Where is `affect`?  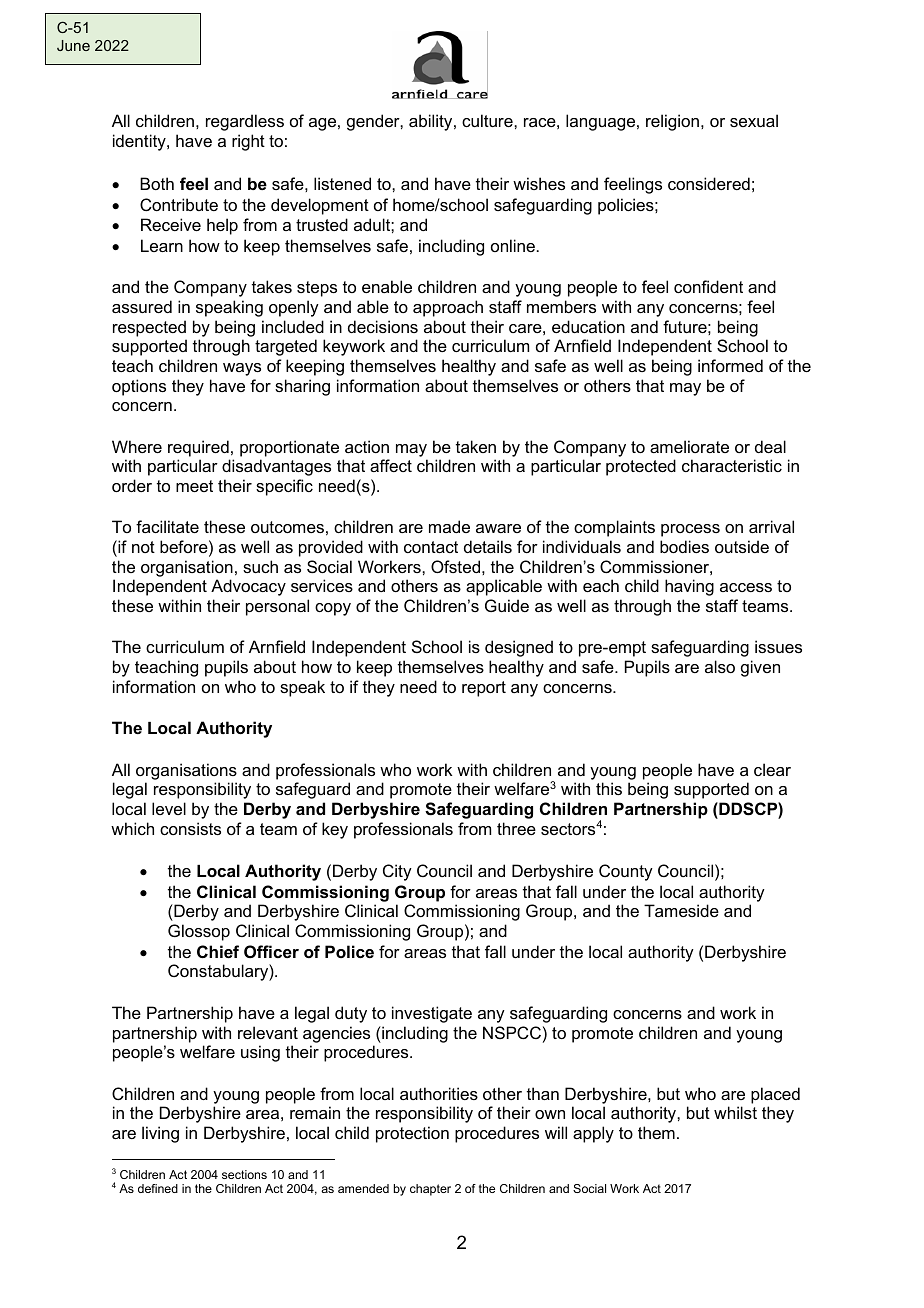 affect is located at coordinates (391, 465).
